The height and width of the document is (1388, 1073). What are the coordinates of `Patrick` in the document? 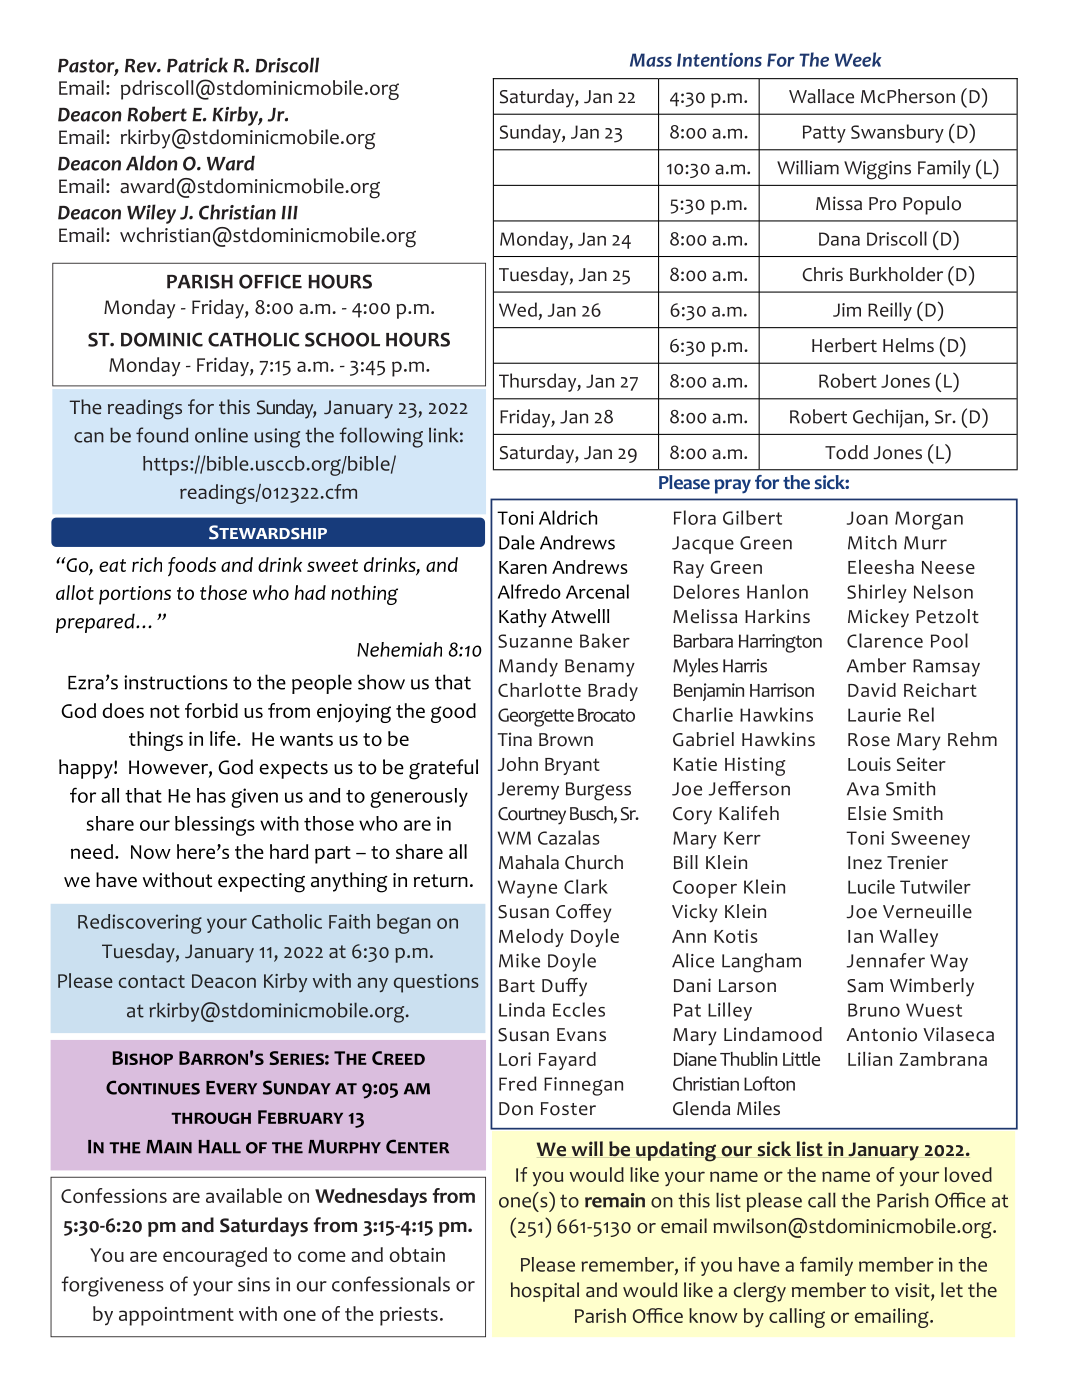 It's located at (197, 65).
